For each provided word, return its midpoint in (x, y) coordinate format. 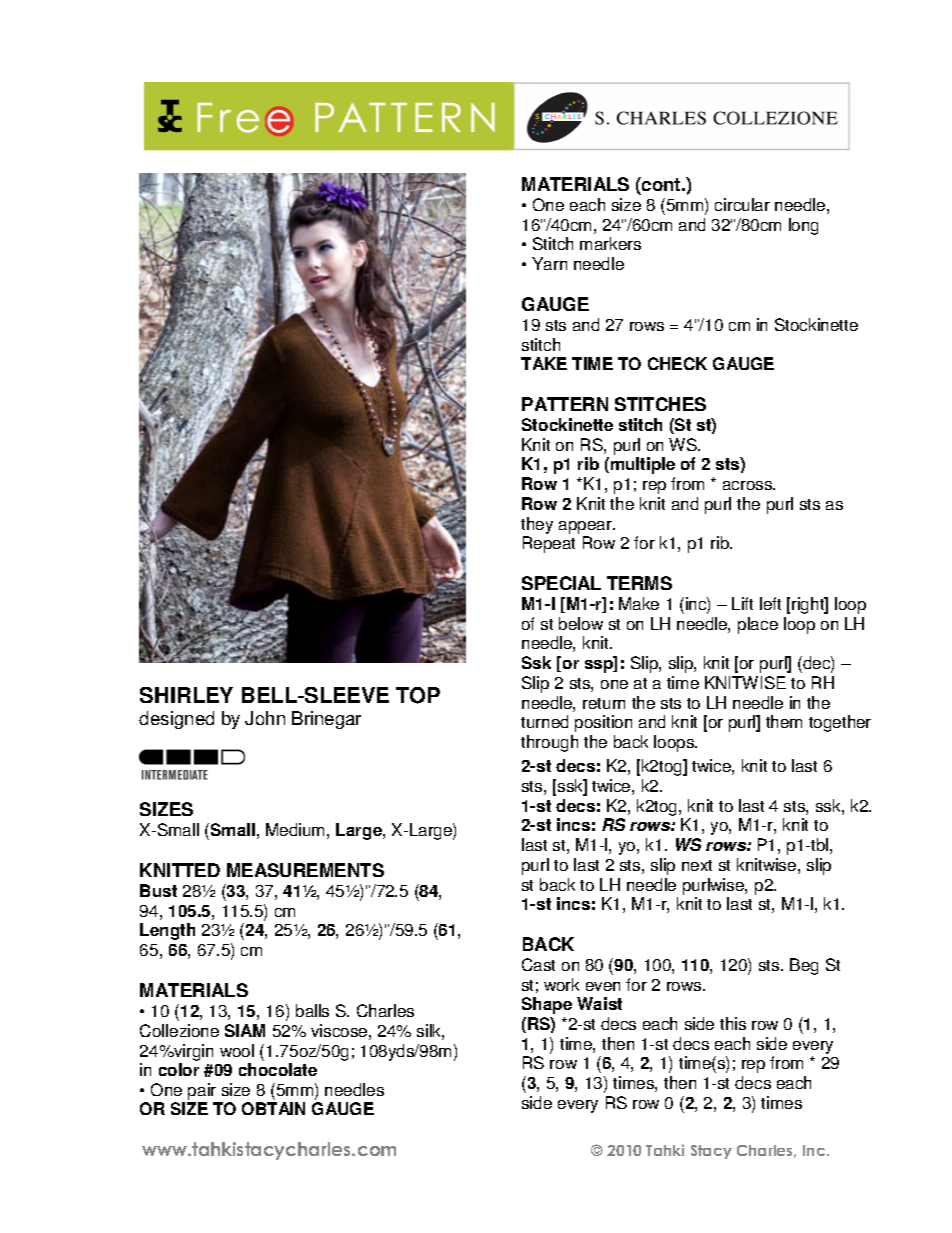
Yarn (549, 263)
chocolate (278, 1069)
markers (610, 243)
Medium (295, 829)
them (784, 721)
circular (742, 204)
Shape (547, 1005)
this (733, 1023)
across (749, 485)
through (549, 743)
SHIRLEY (186, 695)
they (537, 525)
